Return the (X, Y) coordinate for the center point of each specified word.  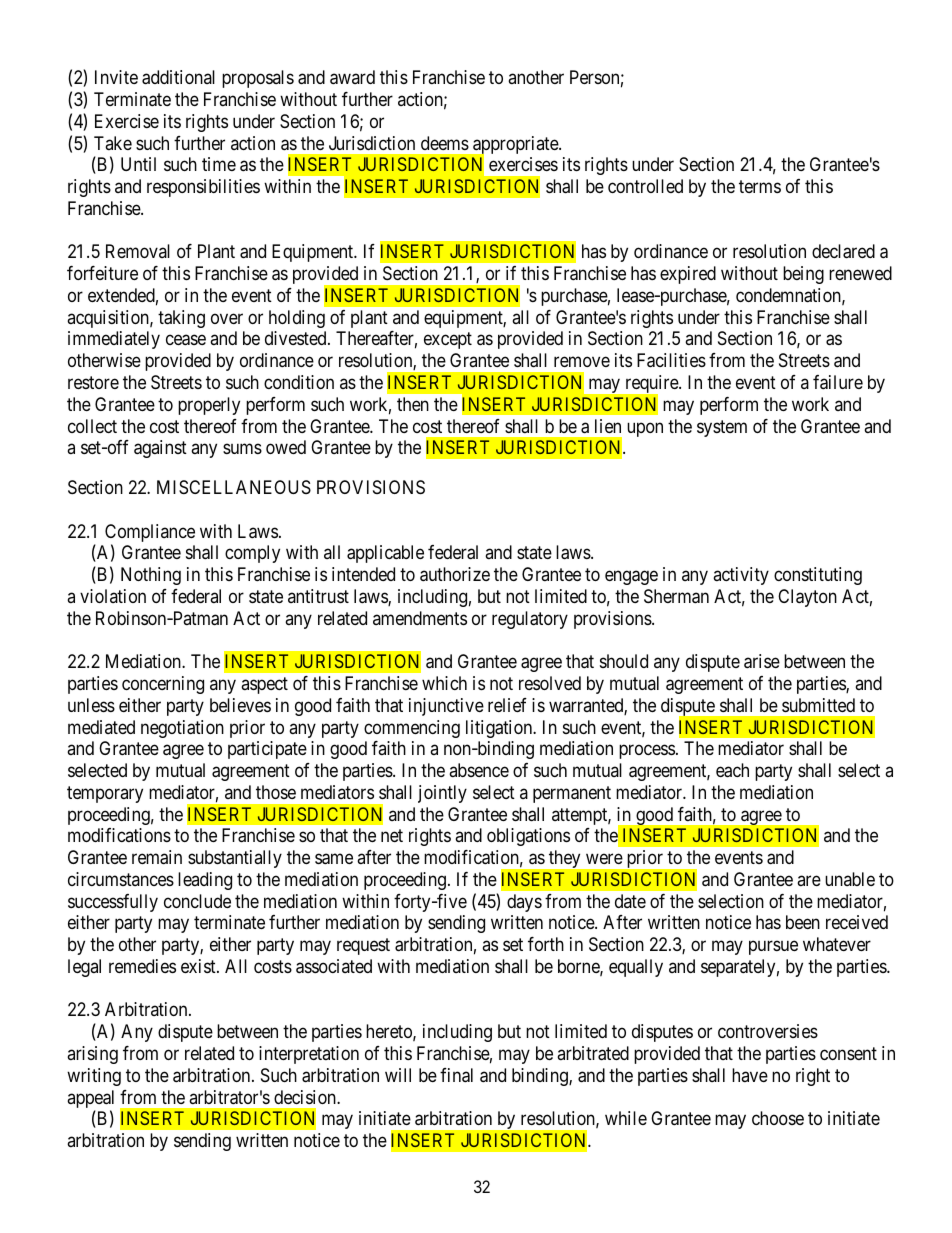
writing (94, 1077)
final (456, 1075)
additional (178, 77)
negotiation (182, 729)
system (722, 428)
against (160, 449)
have (750, 1075)
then (413, 404)
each (732, 770)
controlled (645, 186)
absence (479, 770)
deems (445, 143)
